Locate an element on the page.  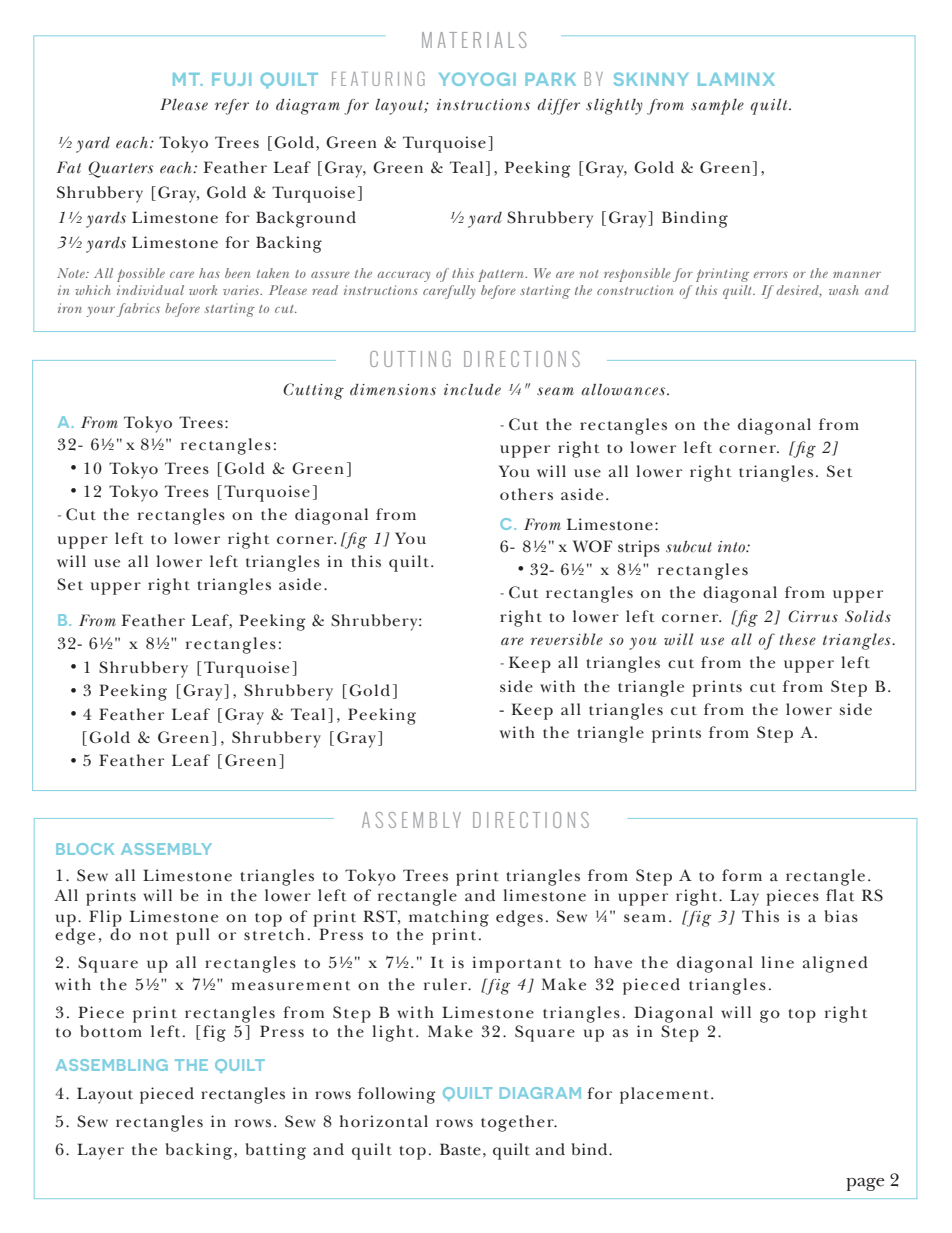
Baste is located at coordinates (460, 1149).
